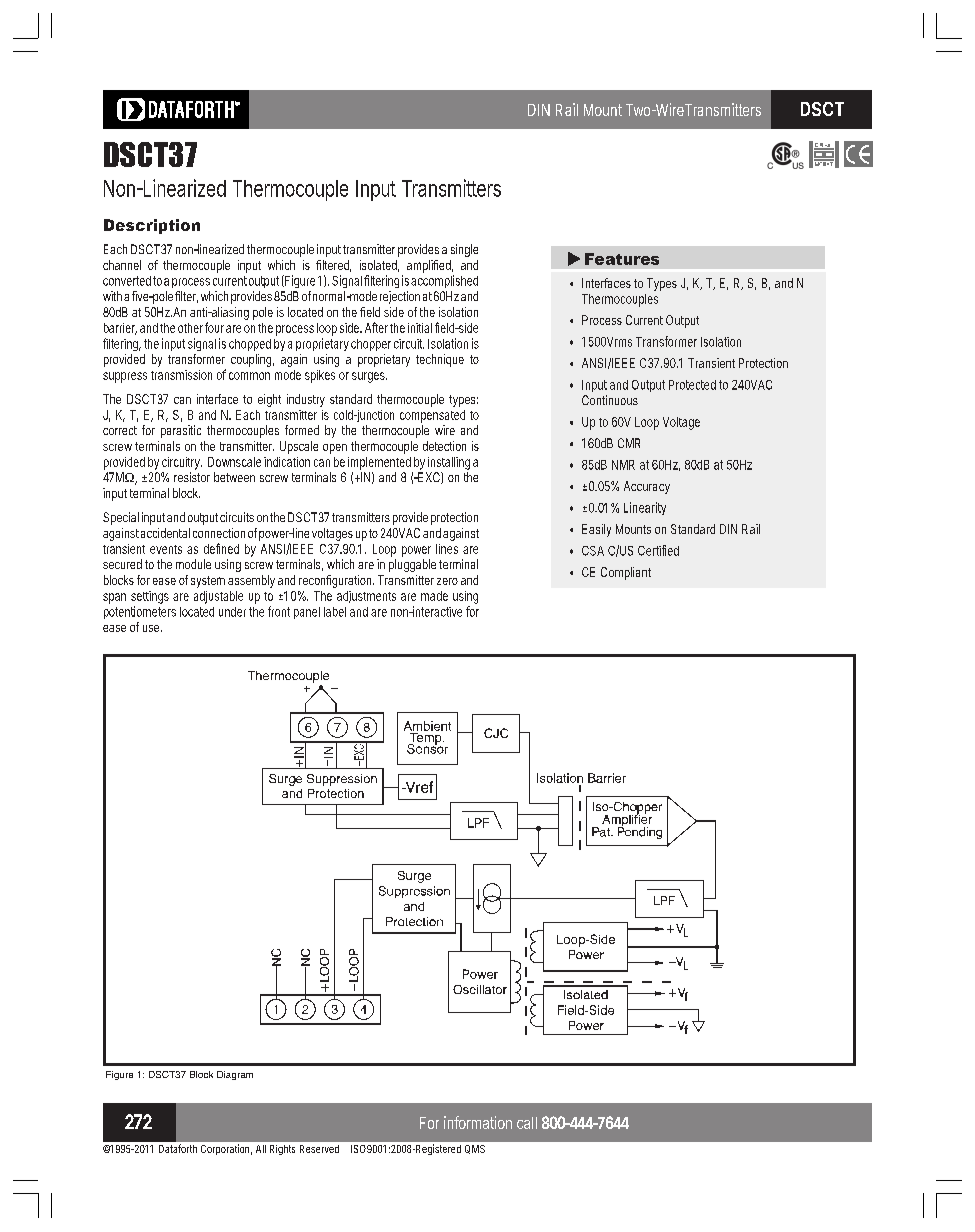 The height and width of the screenshot is (1232, 975). What do you see at coordinates (622, 259) in the screenshot?
I see `Features` at bounding box center [622, 259].
